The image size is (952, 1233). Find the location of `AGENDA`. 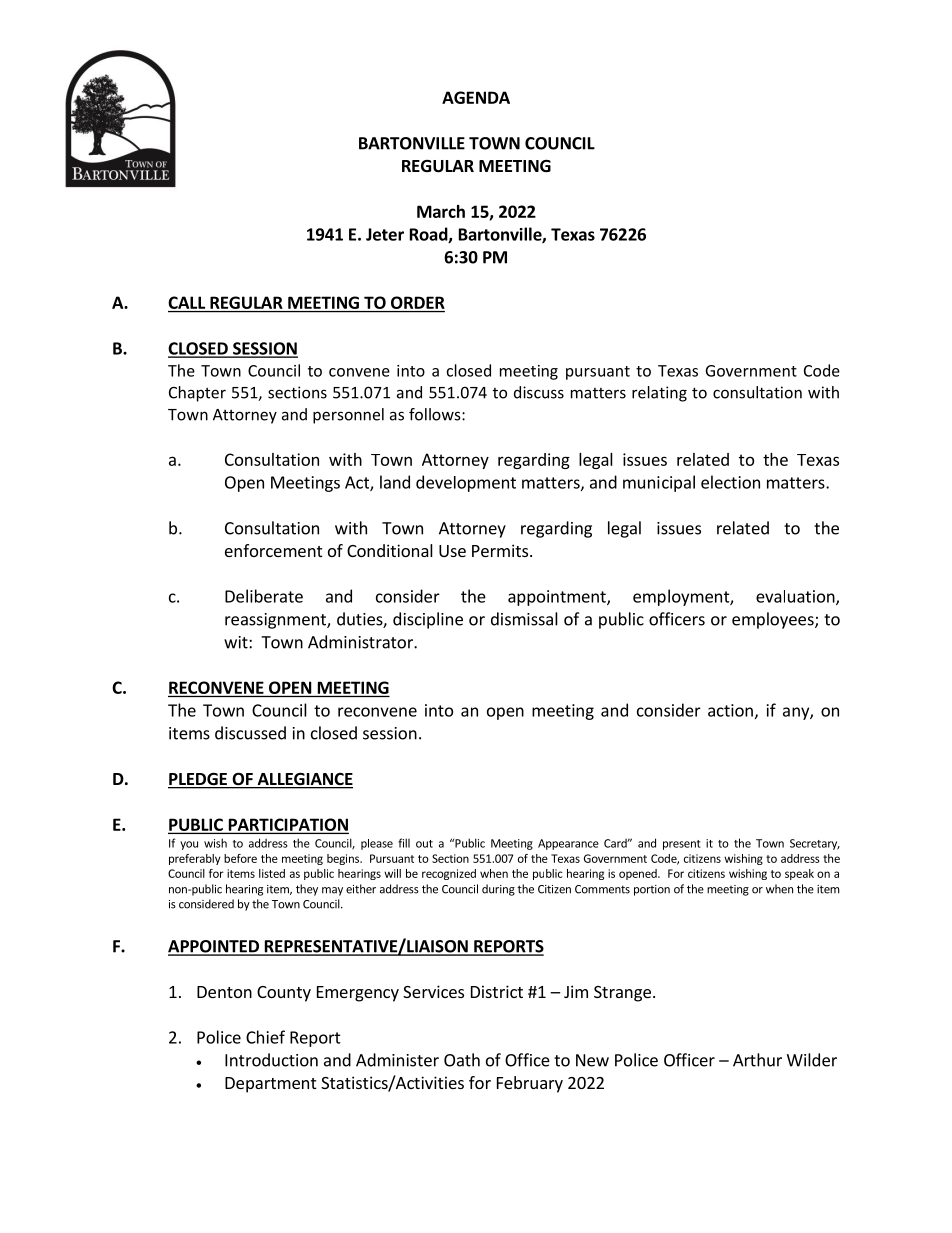

AGENDA is located at coordinates (476, 97).
